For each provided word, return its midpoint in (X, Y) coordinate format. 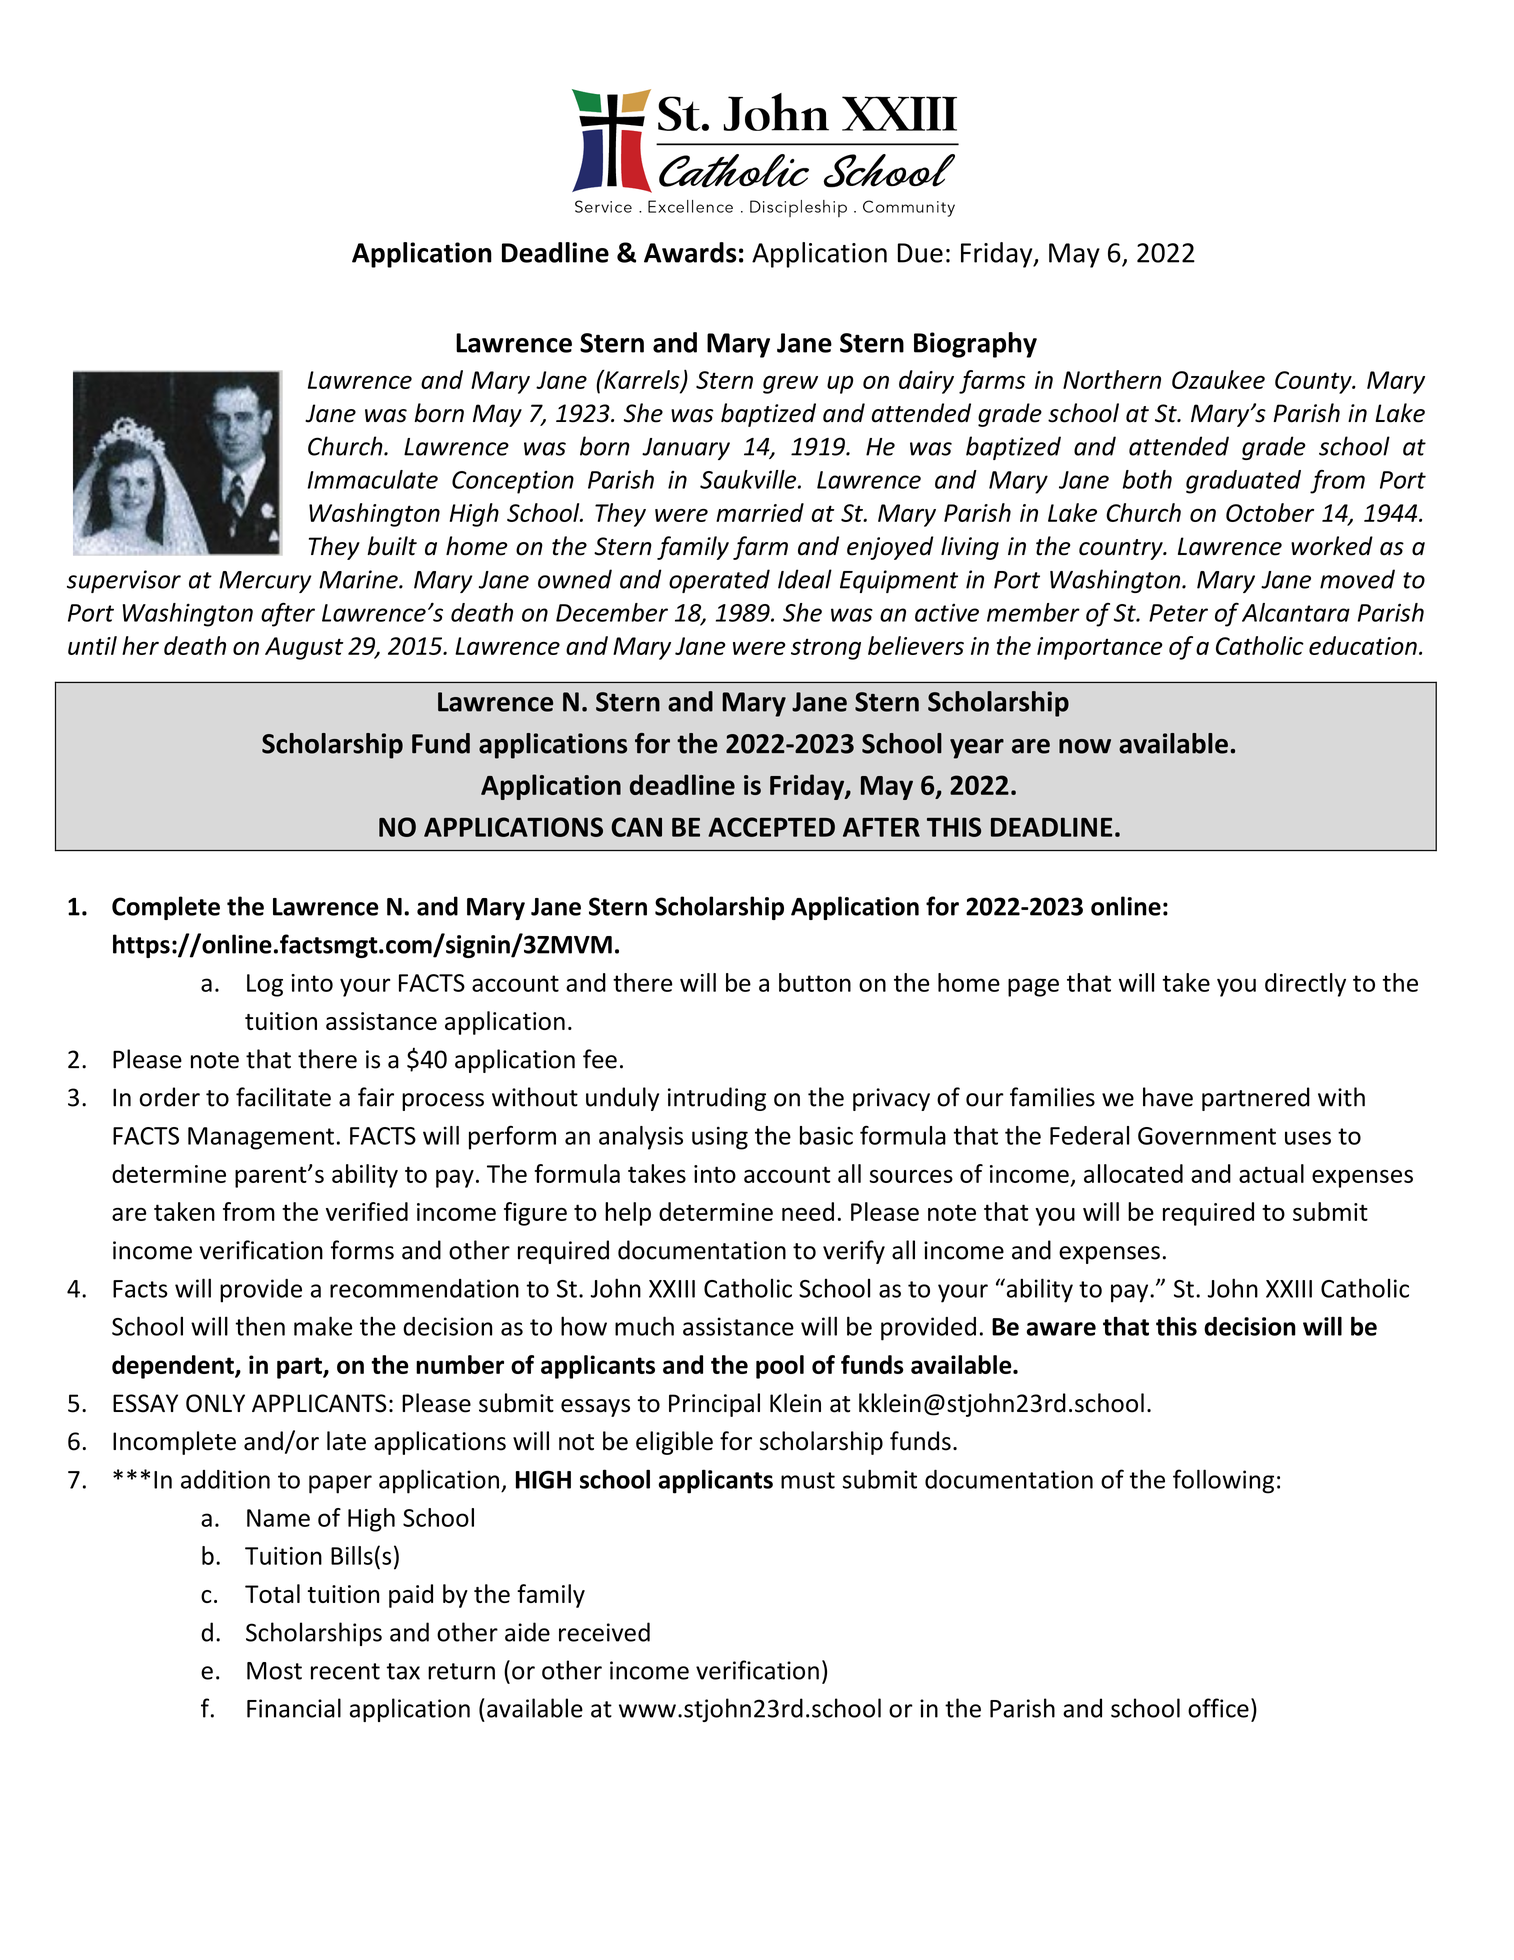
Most (274, 1671)
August (304, 648)
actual (1271, 1173)
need (808, 1211)
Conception (513, 482)
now (1085, 746)
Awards (690, 252)
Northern (1112, 379)
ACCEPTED (771, 827)
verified (367, 1211)
